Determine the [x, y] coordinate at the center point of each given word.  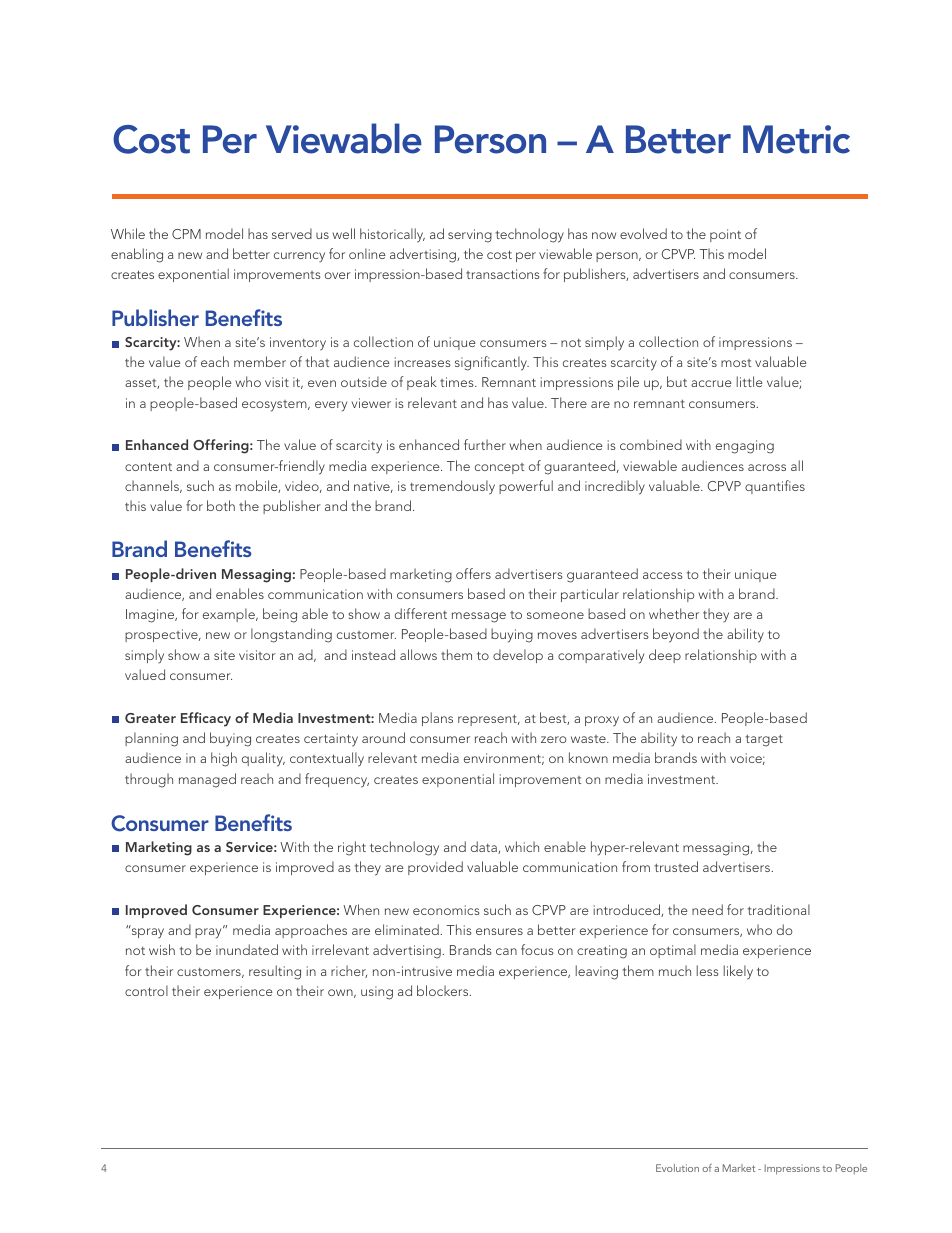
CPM [186, 234]
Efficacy [206, 719]
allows [418, 654]
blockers [444, 990]
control [146, 990]
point [725, 235]
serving [470, 236]
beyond [676, 635]
